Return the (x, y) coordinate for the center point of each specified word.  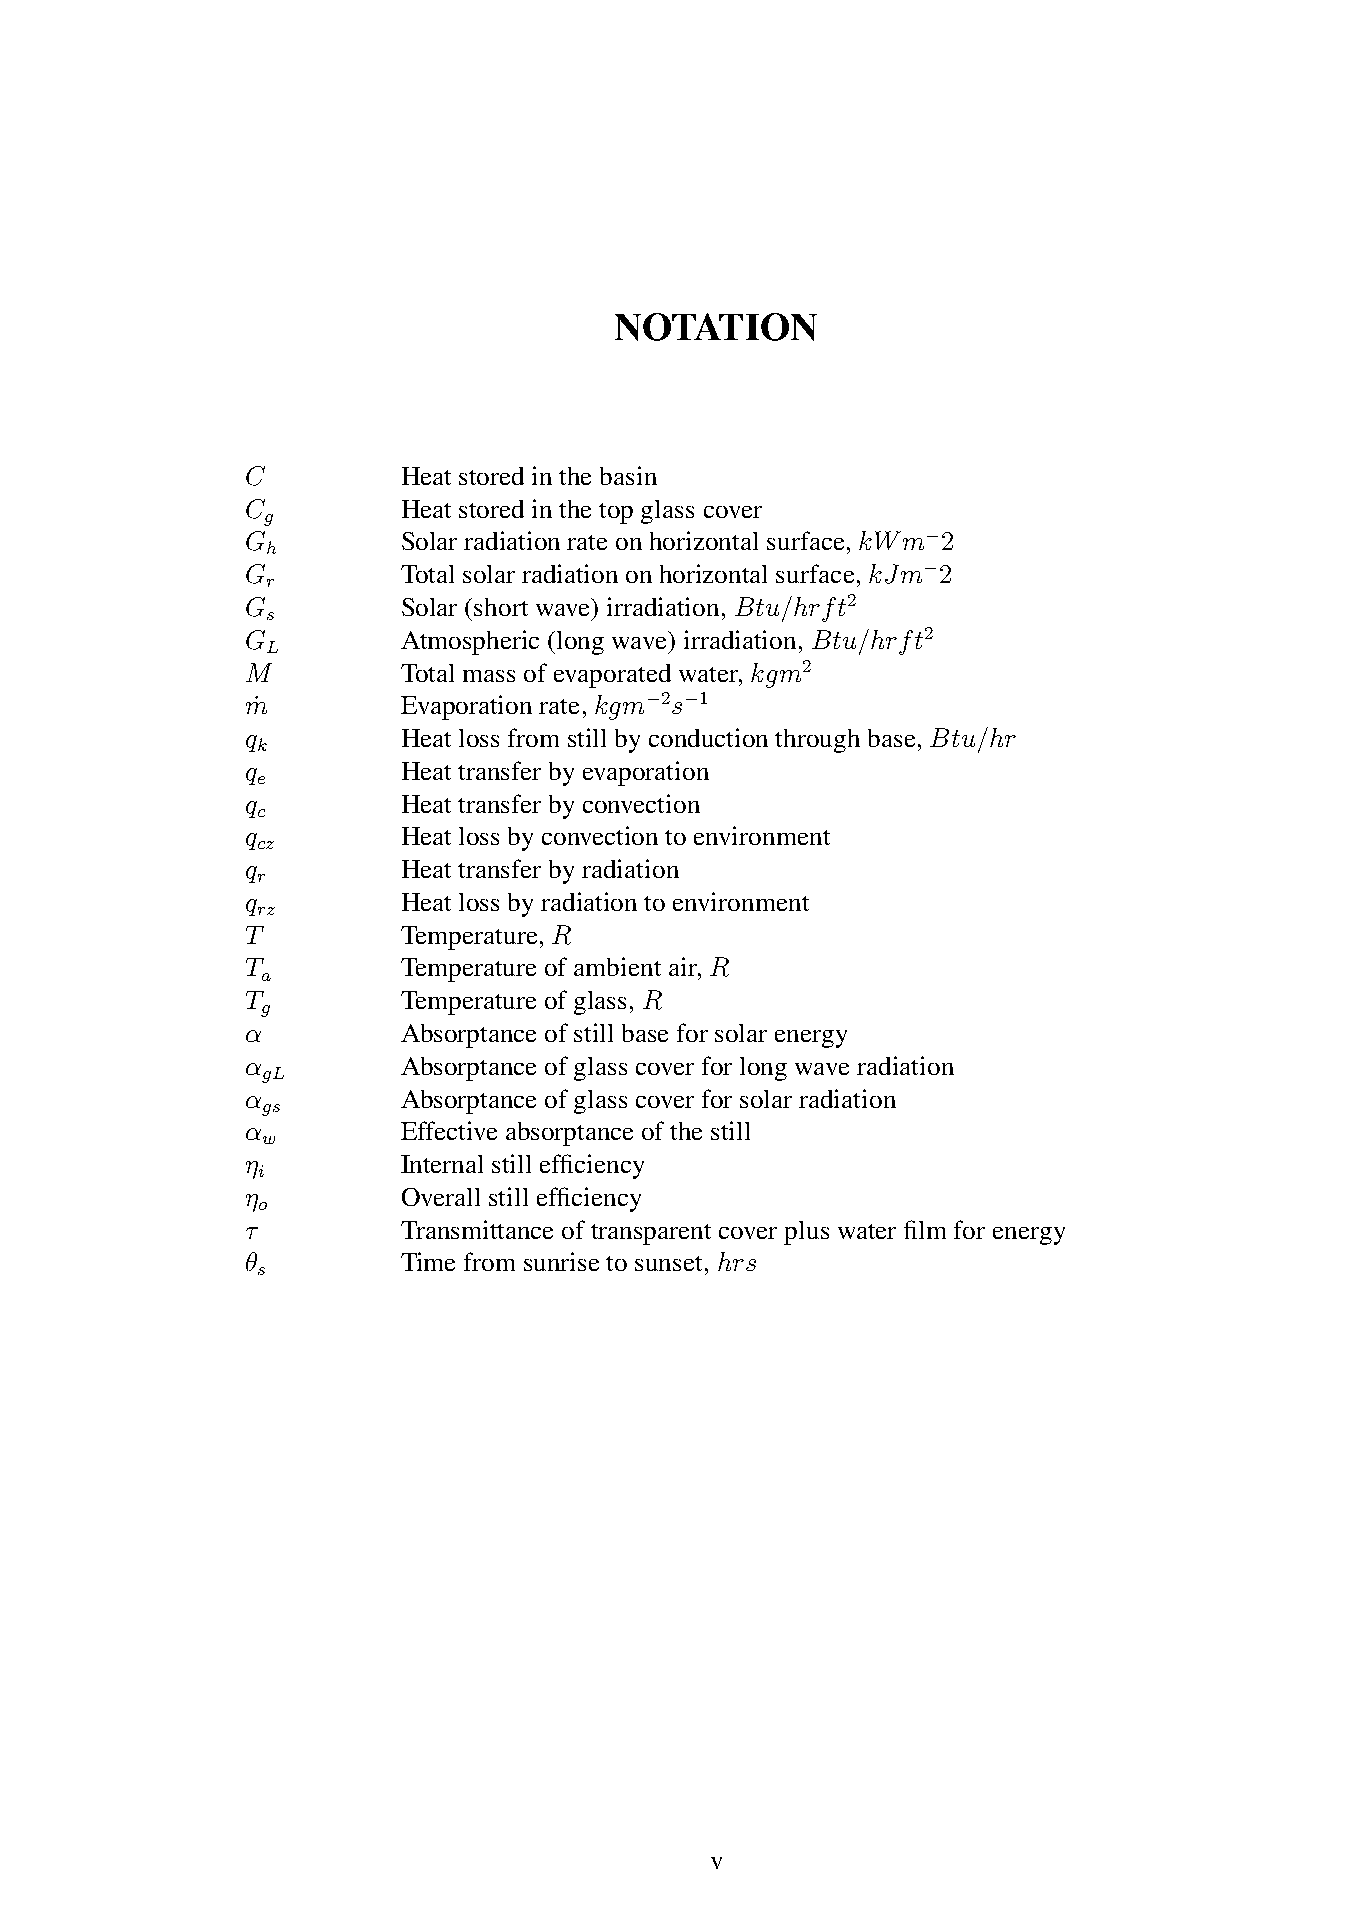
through (817, 741)
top (616, 513)
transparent (651, 1234)
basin (628, 475)
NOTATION (716, 327)
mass (489, 676)
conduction (708, 737)
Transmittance (477, 1229)
